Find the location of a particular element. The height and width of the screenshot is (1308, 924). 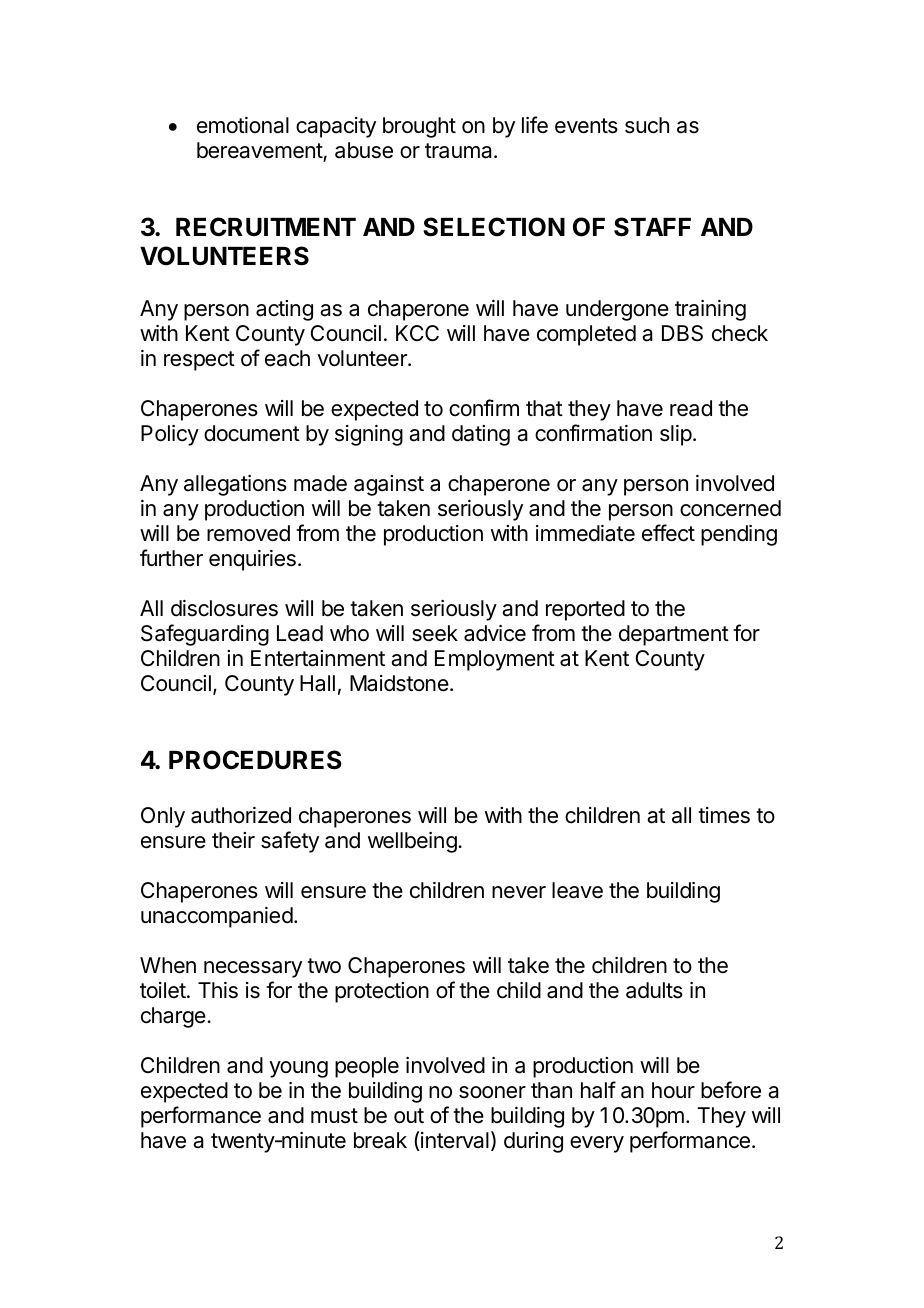

wellbeing is located at coordinates (413, 842).
